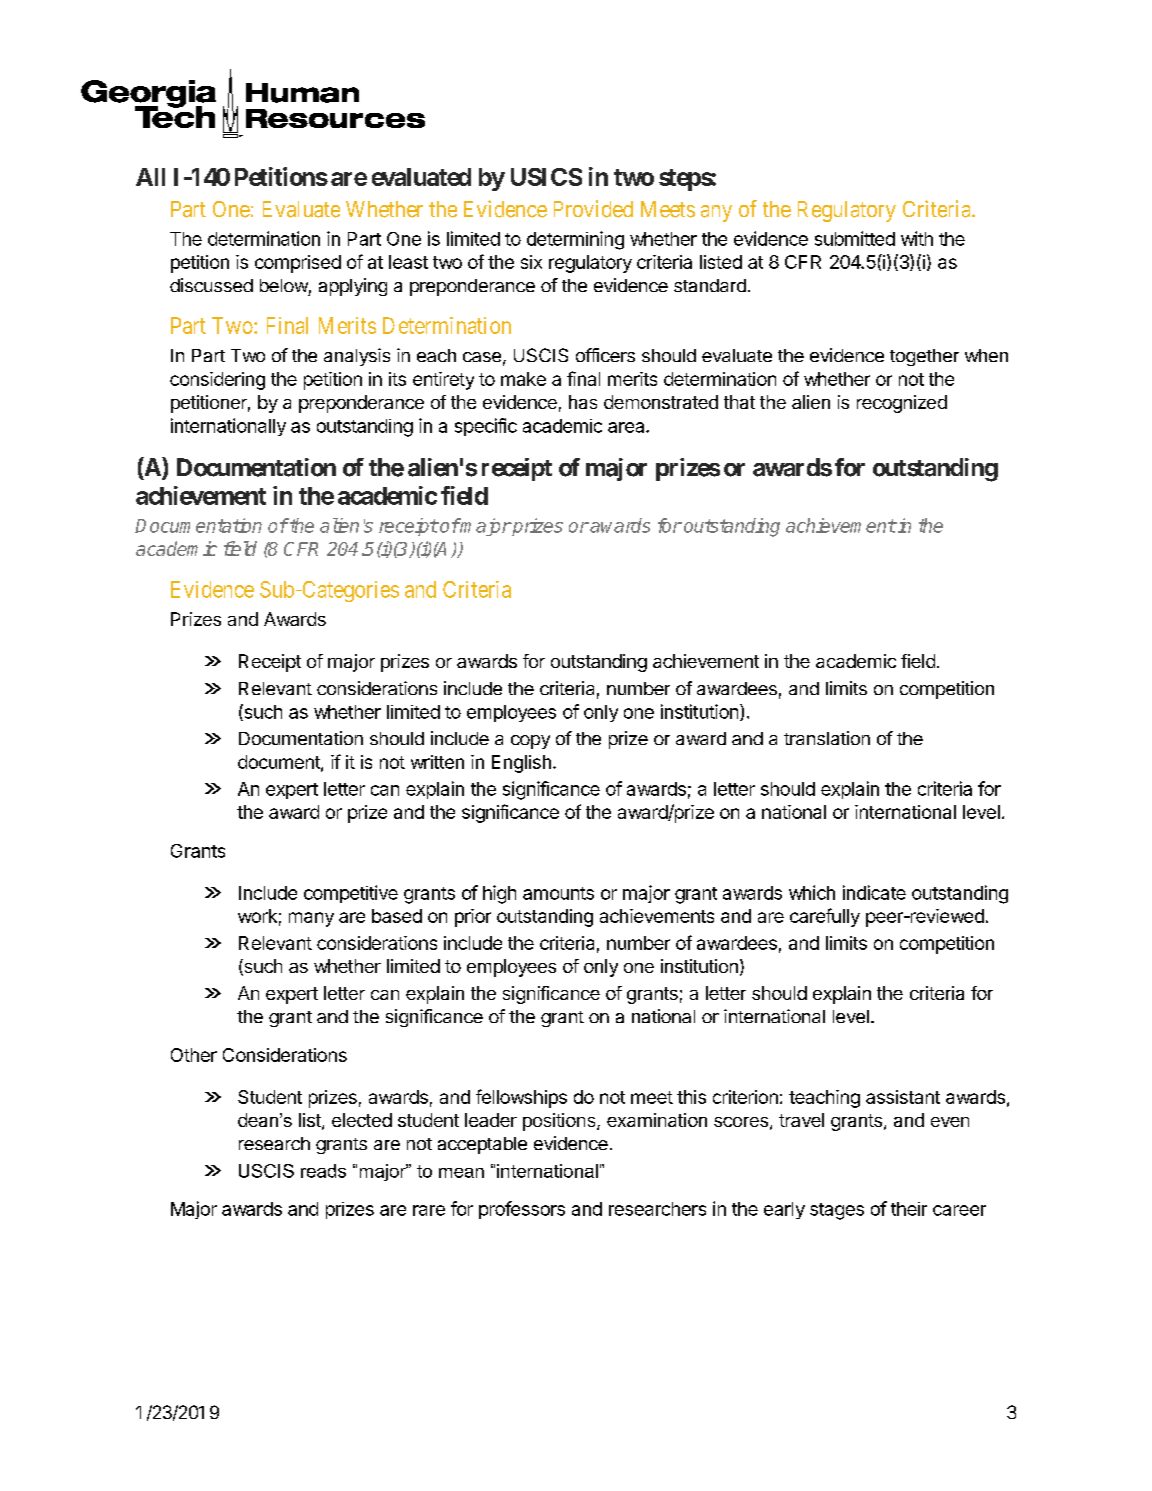 This page has height=1491, width=1152. What do you see at coordinates (902, 404) in the page?
I see `recognized` at bounding box center [902, 404].
